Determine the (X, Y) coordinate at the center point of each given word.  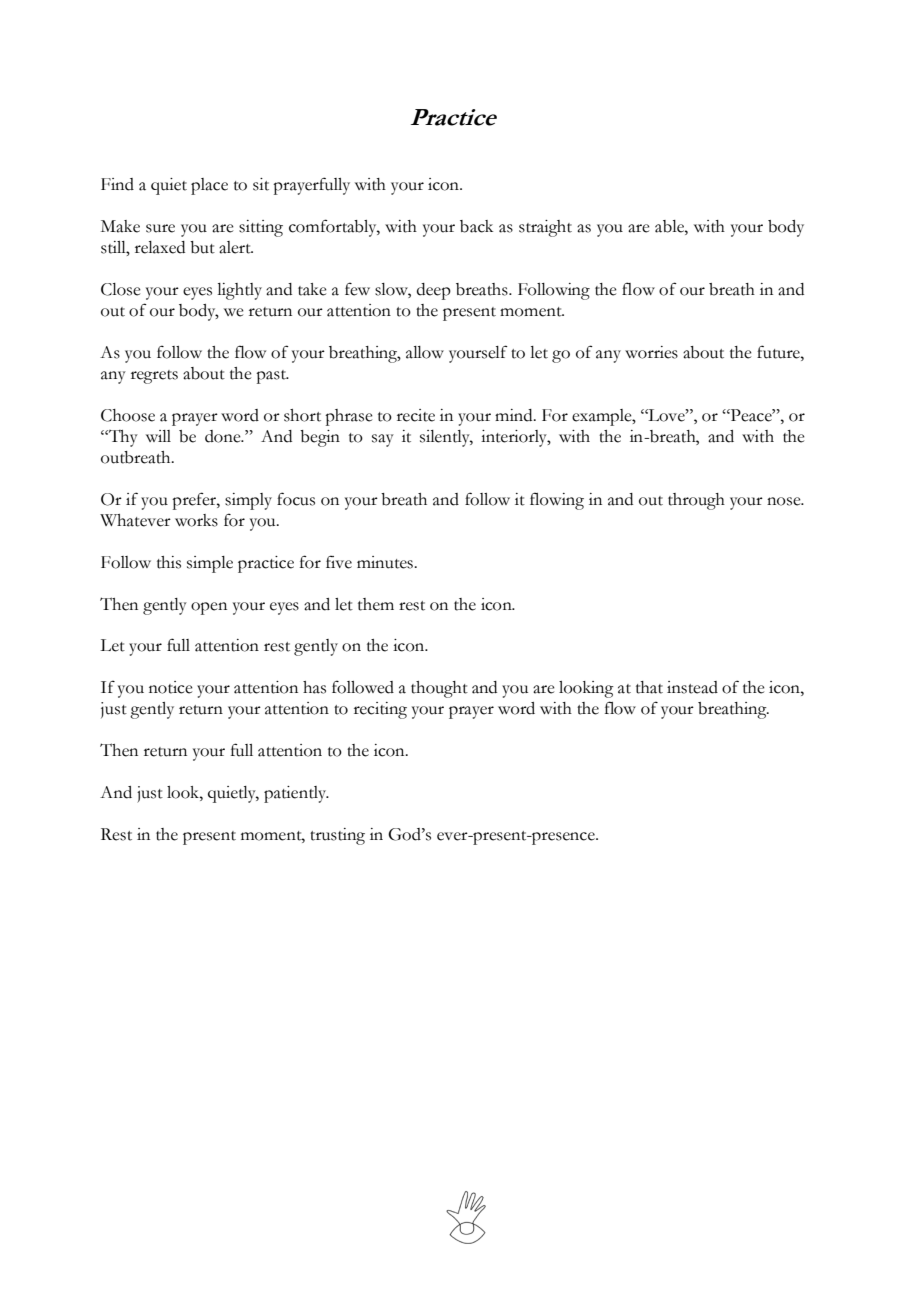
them (376, 604)
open (209, 608)
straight (545, 228)
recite (416, 415)
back (476, 226)
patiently (296, 794)
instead (692, 687)
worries (651, 352)
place (209, 186)
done (224, 436)
